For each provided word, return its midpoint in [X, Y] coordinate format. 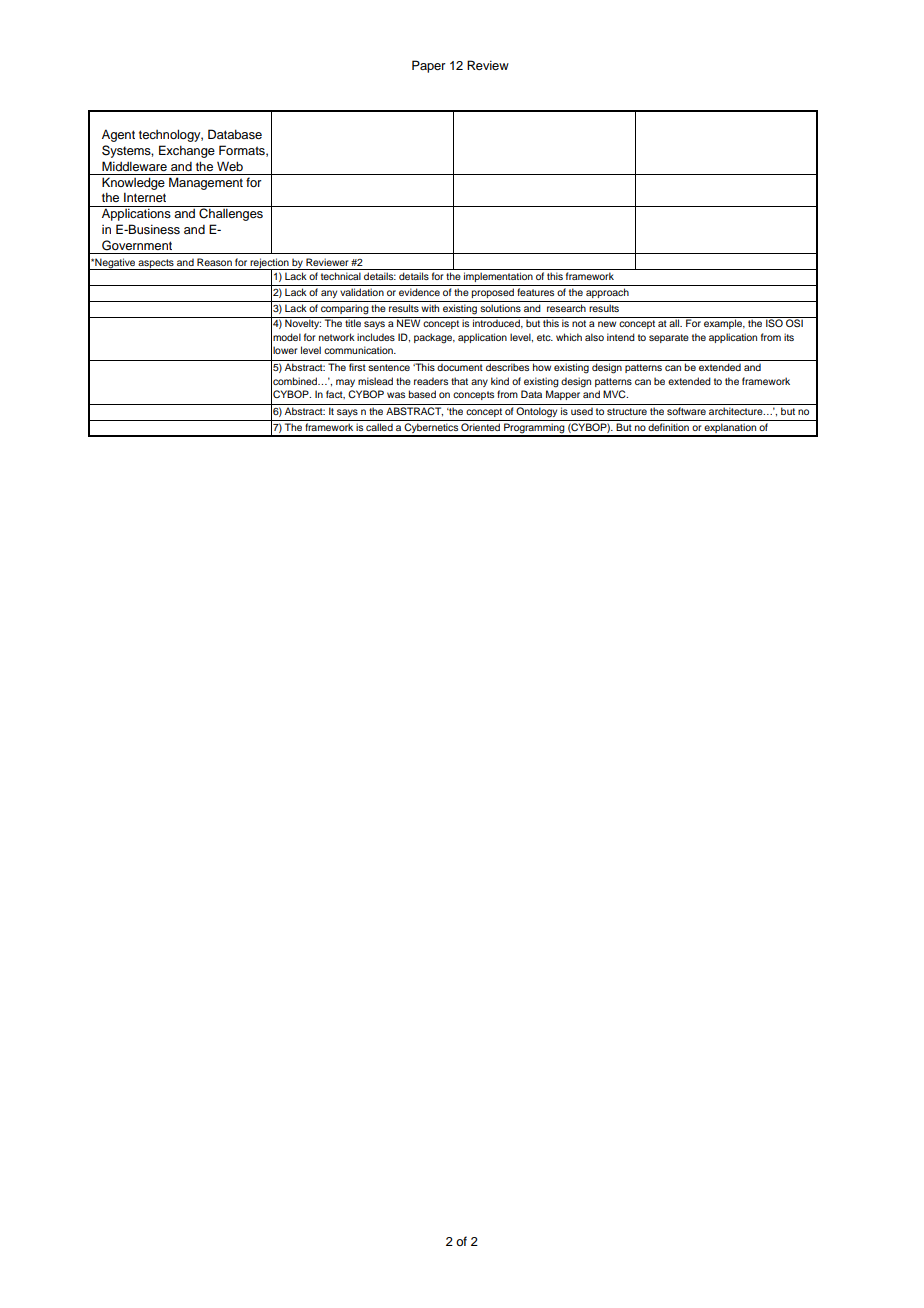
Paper [429, 66]
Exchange [187, 151]
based [422, 394]
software [686, 411]
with [430, 308]
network [337, 337]
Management [206, 183]
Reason [214, 262]
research [566, 308]
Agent [118, 135]
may [345, 383]
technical [341, 276]
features [535, 292]
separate [669, 338]
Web [230, 166]
